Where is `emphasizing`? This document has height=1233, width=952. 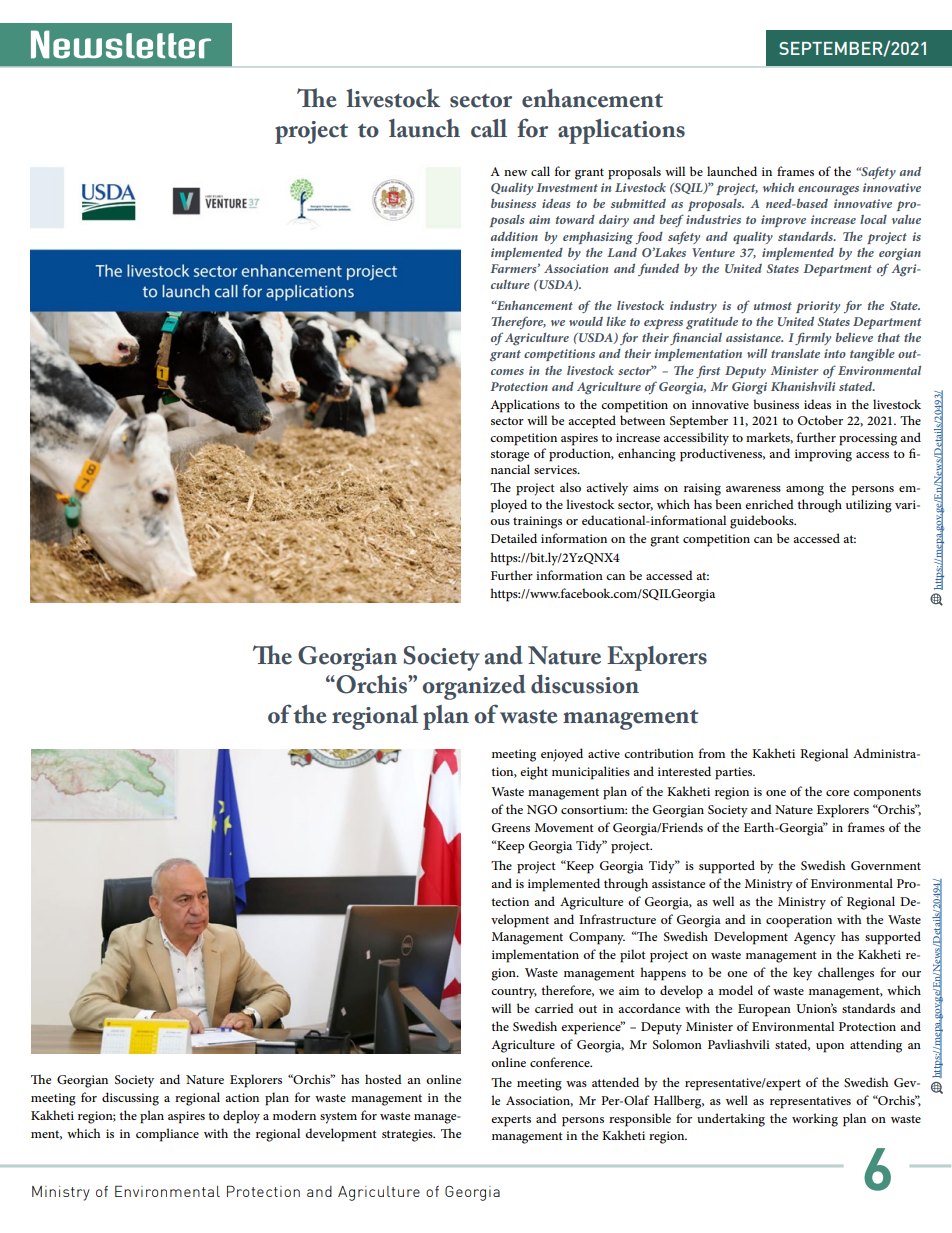 emphasizing is located at coordinates (598, 238).
